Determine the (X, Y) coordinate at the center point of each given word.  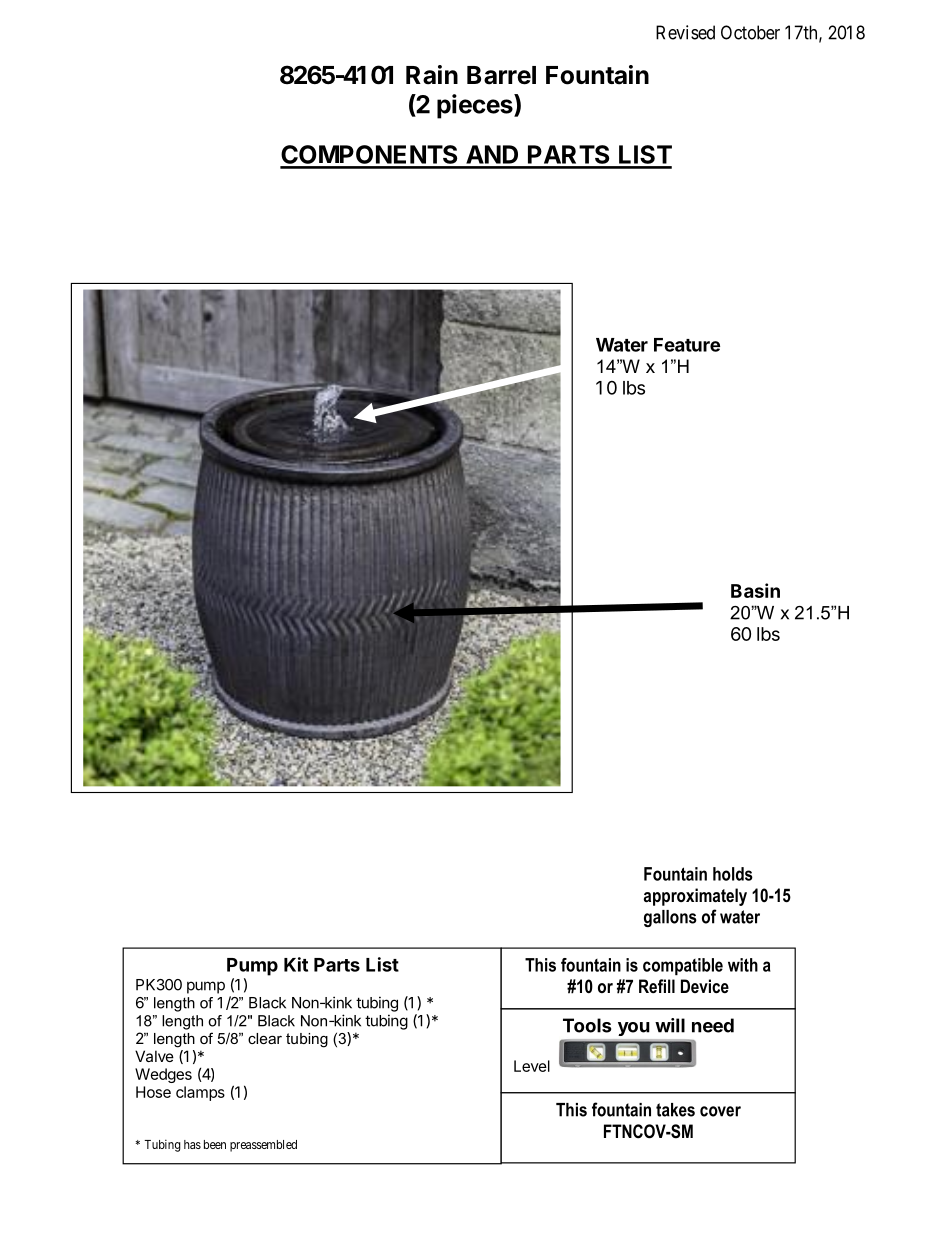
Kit (296, 964)
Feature (687, 345)
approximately (695, 897)
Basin (755, 590)
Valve (154, 1056)
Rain (432, 75)
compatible (683, 966)
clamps (200, 1093)
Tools (587, 1025)
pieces (476, 106)
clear (265, 1038)
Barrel (501, 75)
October (750, 32)
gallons (670, 918)
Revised (685, 32)
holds (733, 874)
